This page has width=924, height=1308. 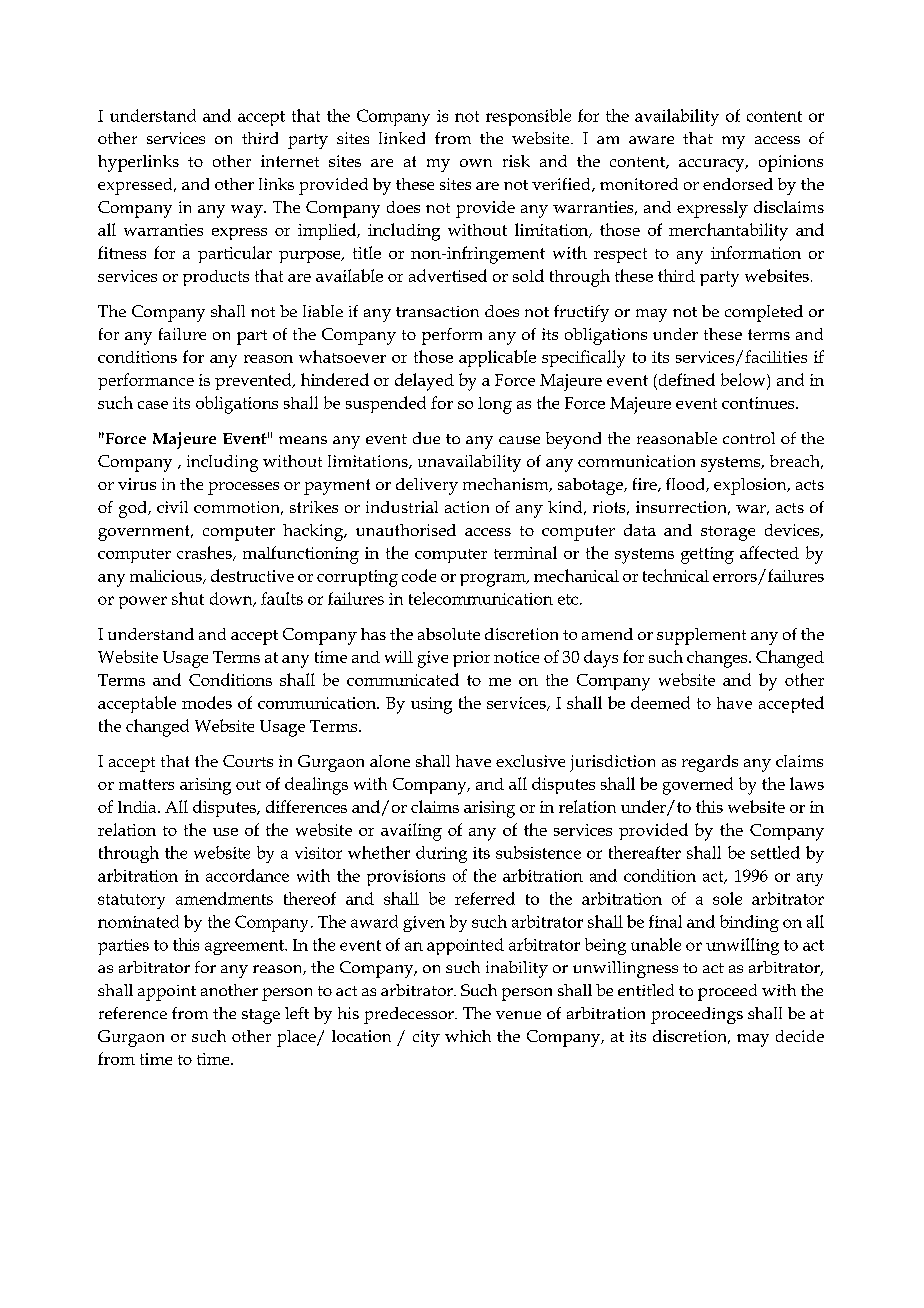 What do you see at coordinates (516, 161) in the page?
I see `risk` at bounding box center [516, 161].
